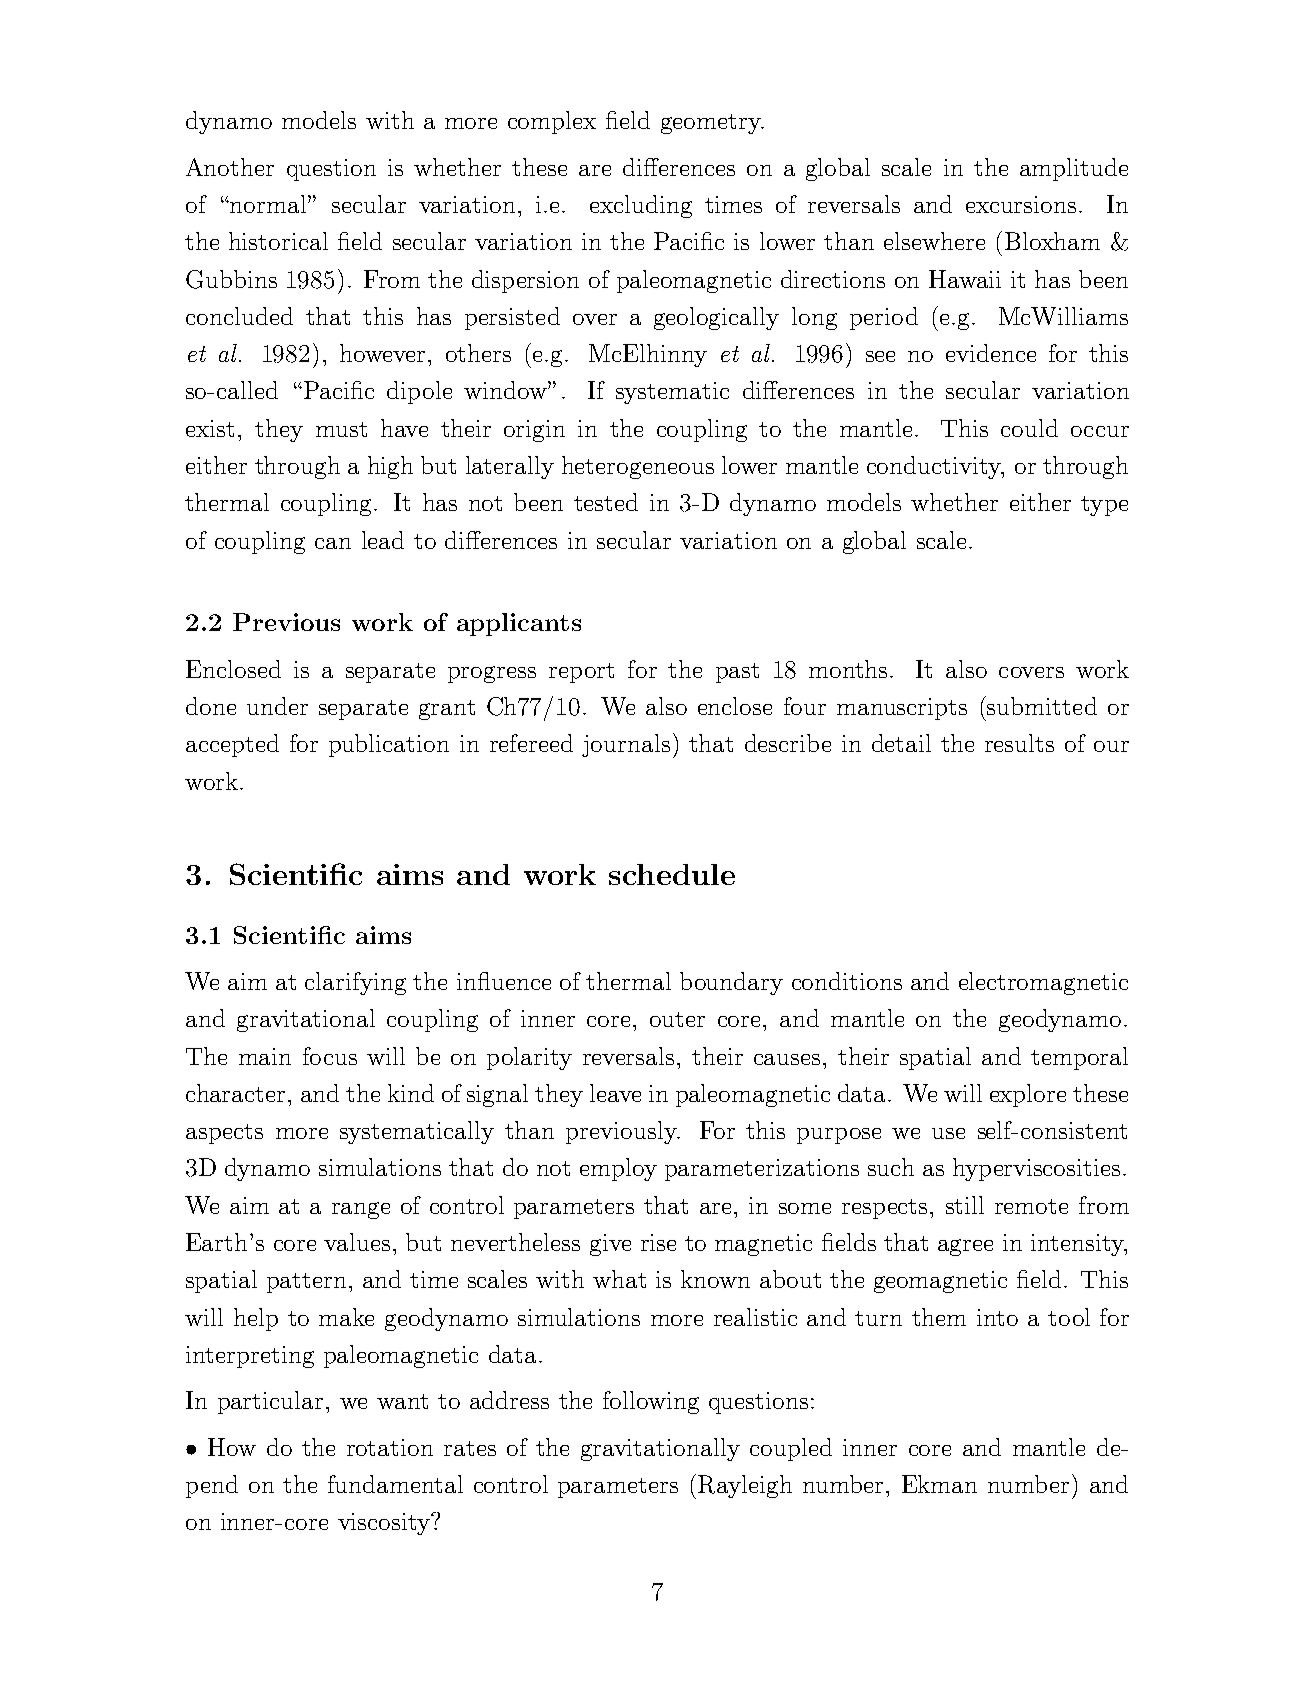 The height and width of the screenshot is (1703, 1316). Describe the element at coordinates (389, 745) in the screenshot. I see `publication` at that location.
